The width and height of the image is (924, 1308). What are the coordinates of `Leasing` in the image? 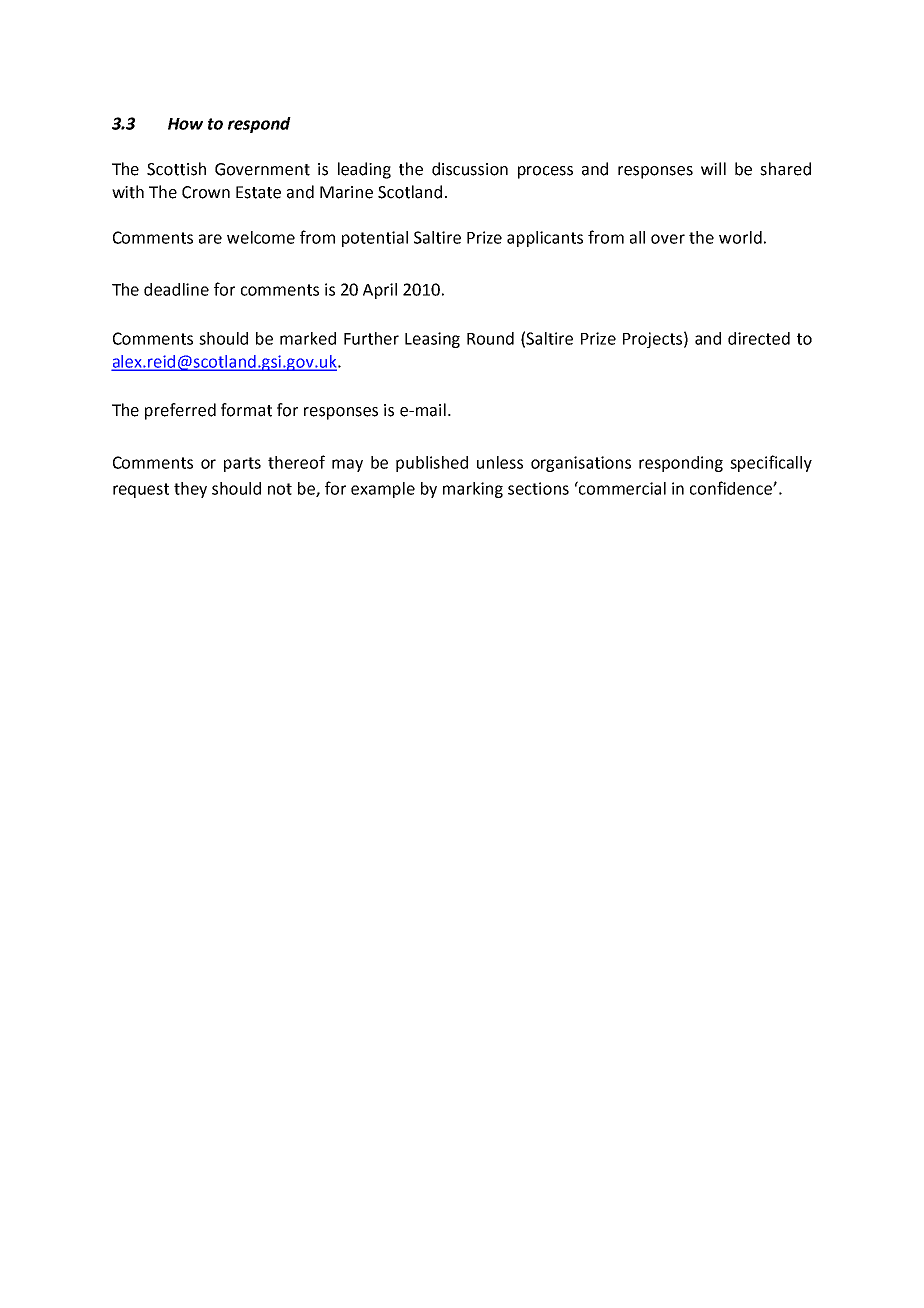 It's located at (432, 340).
